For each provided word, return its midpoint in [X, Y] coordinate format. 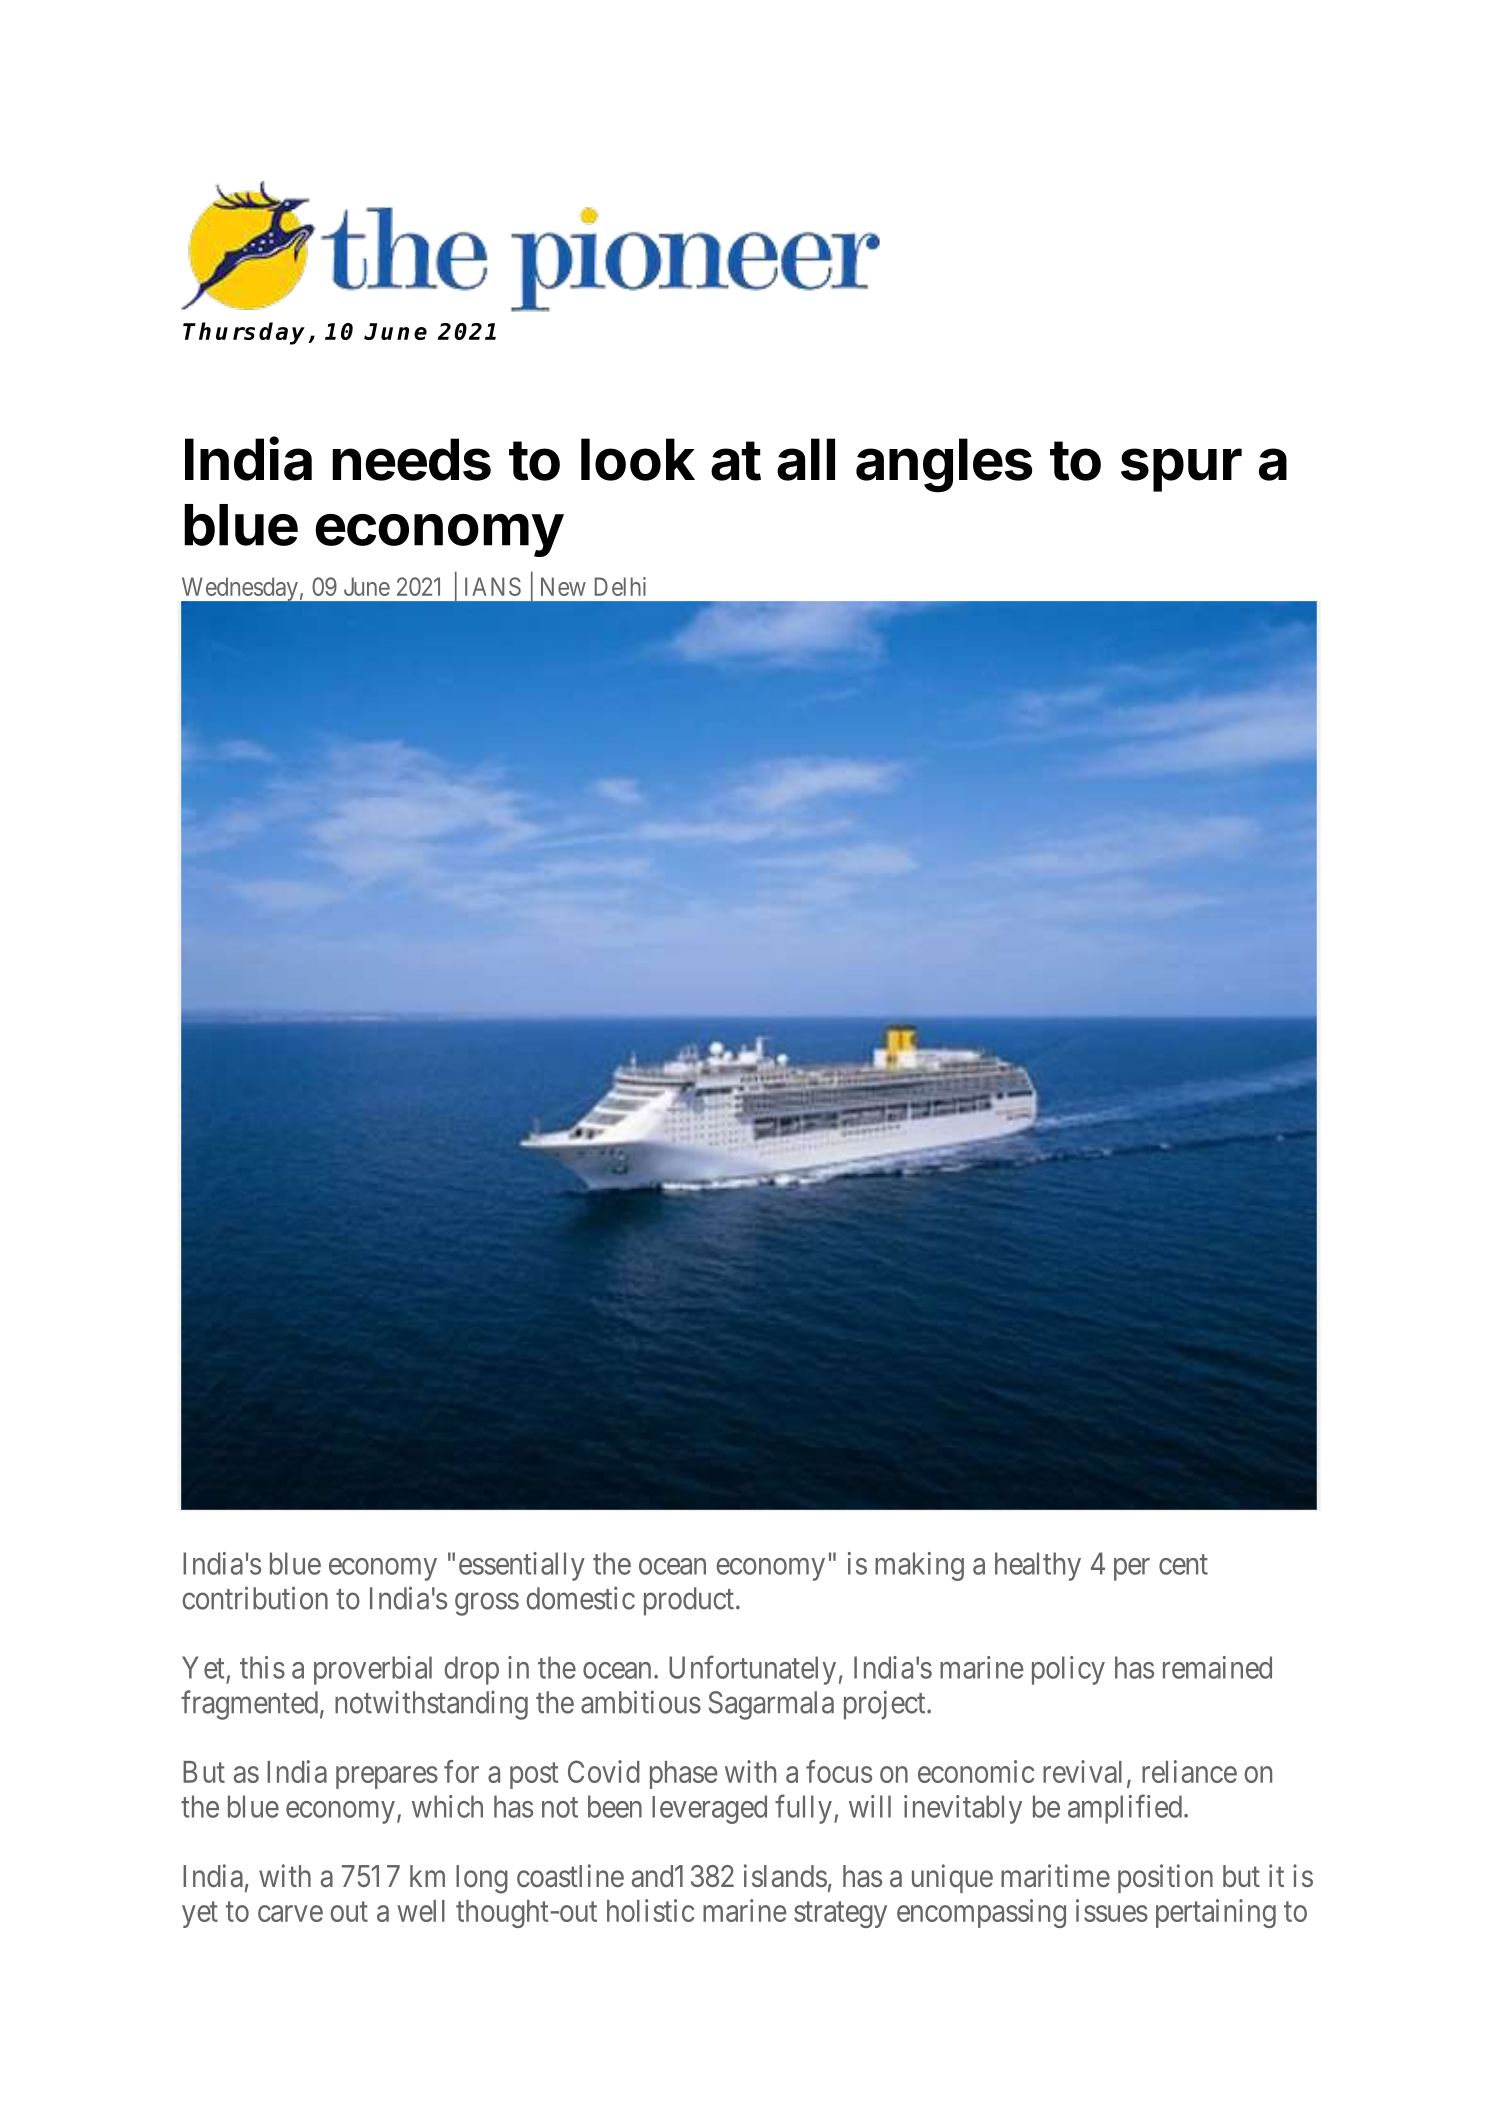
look [638, 459]
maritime [1055, 1876]
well [421, 1911]
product [689, 1601]
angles [944, 465]
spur [1181, 470]
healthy [1038, 1566]
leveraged [709, 1809]
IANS [493, 586]
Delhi [620, 586]
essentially [522, 1566]
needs [411, 459]
